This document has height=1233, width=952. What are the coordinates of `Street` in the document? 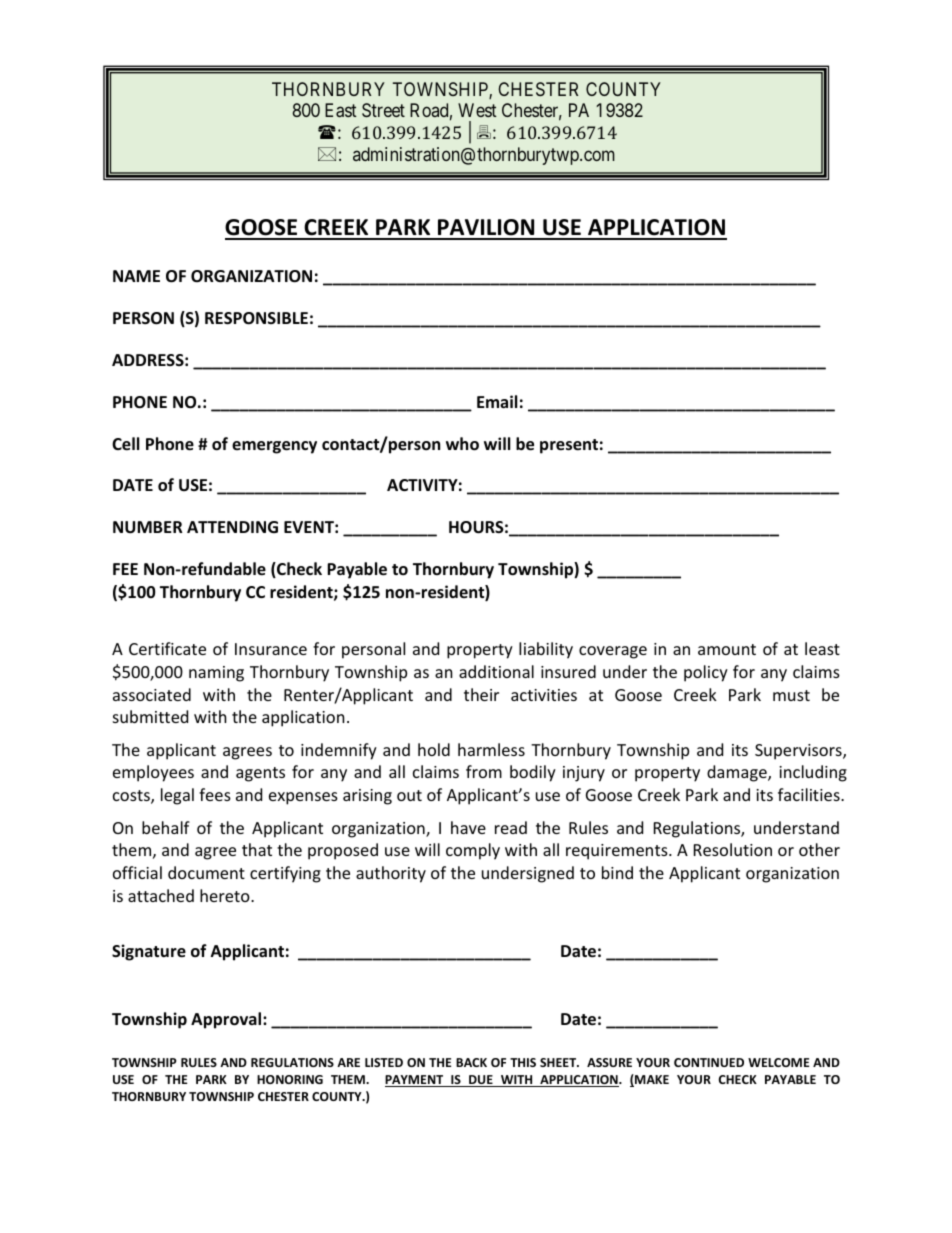 It's located at (383, 110).
